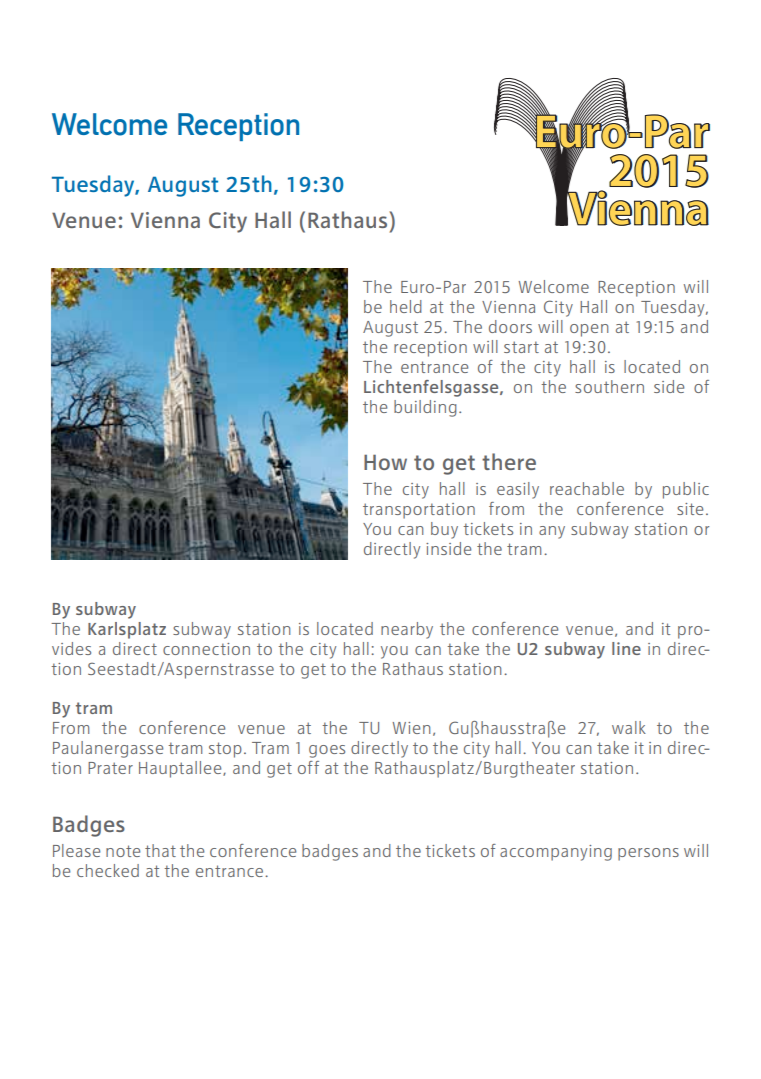  Describe the element at coordinates (411, 728) in the screenshot. I see `Wien` at that location.
